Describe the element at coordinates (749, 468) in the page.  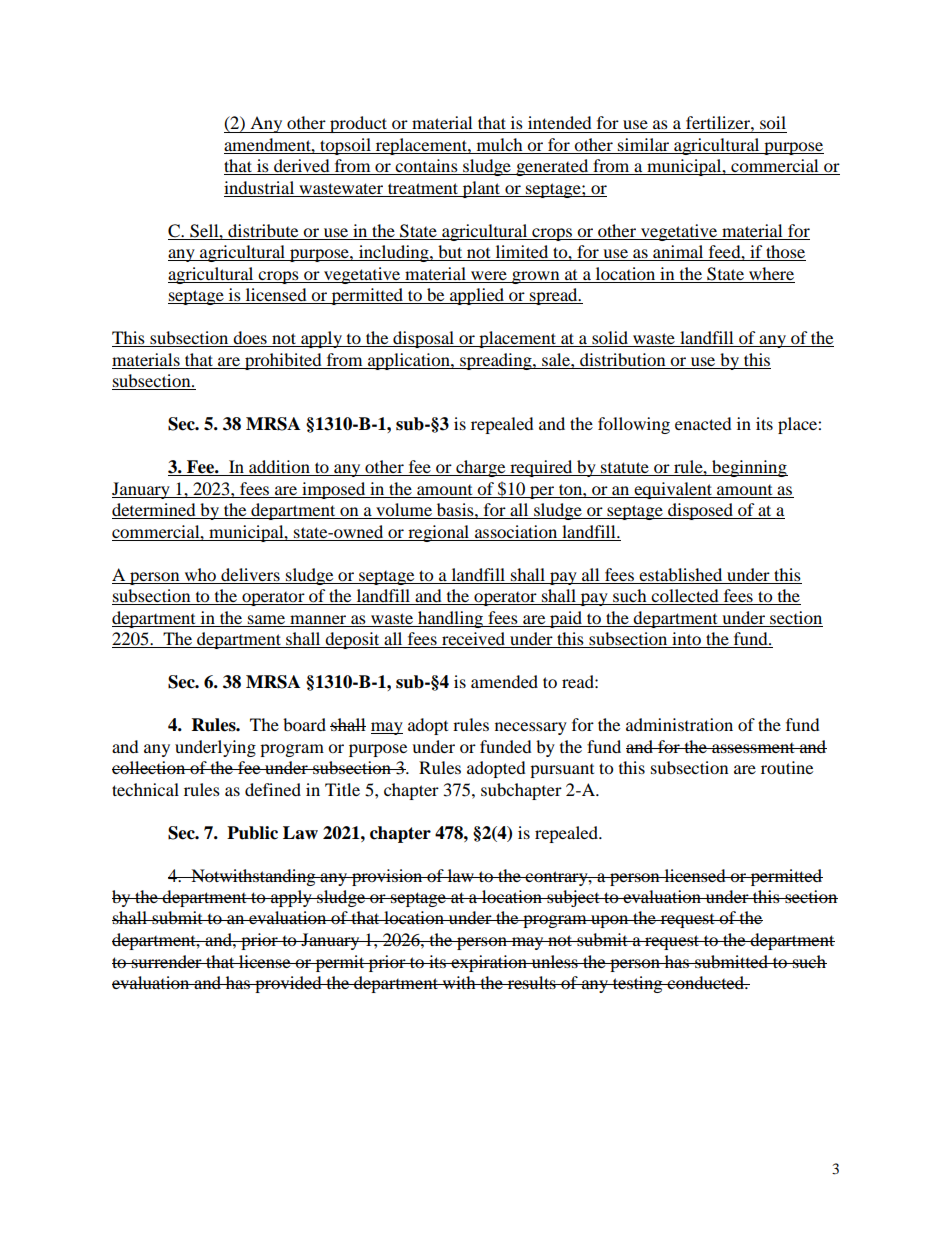
I see `beginning` at that location.
